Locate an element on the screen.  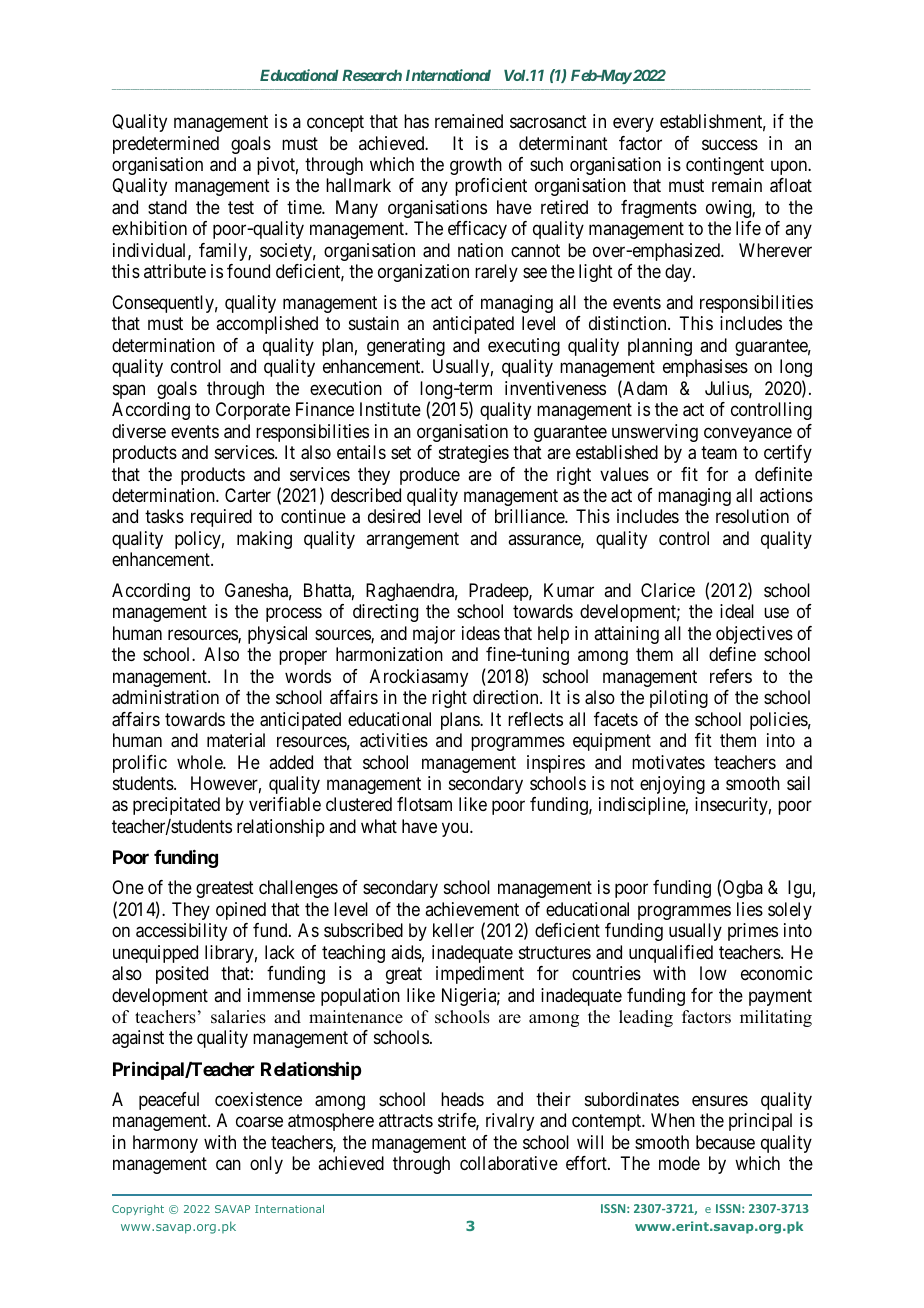
stand is located at coordinates (167, 207).
